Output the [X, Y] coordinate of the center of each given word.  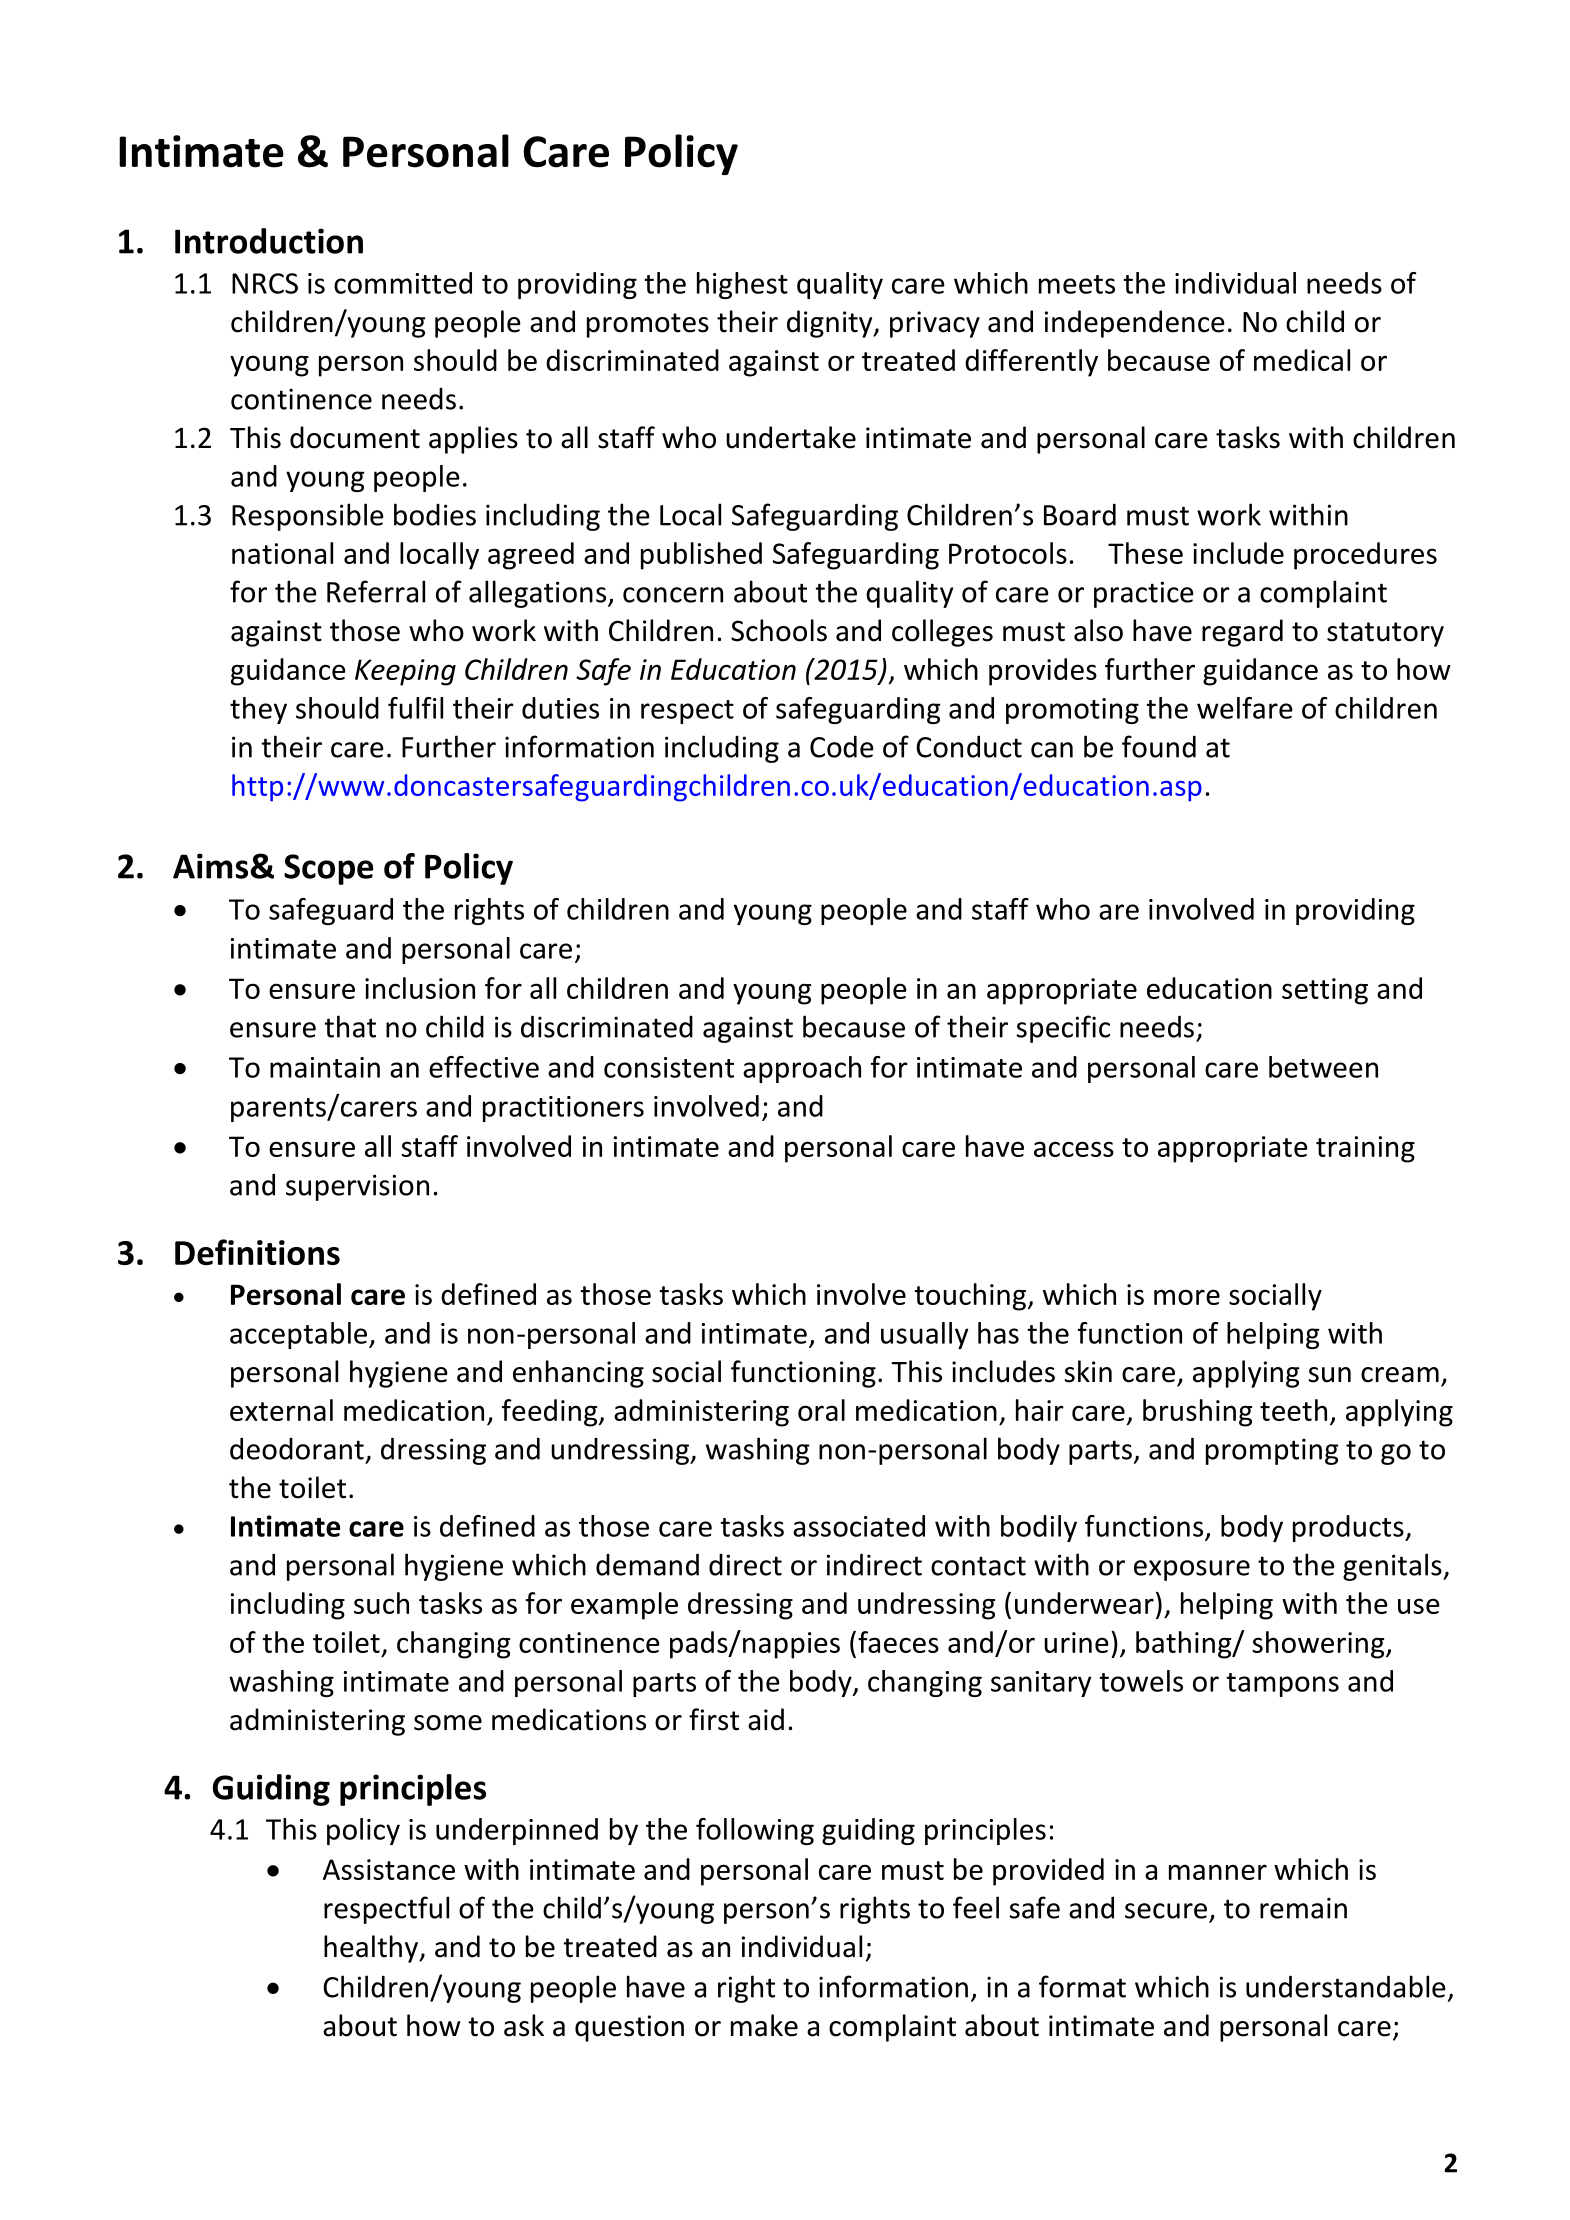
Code [842, 746]
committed [403, 283]
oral [821, 1410]
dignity [831, 324]
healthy [372, 1949]
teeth [1293, 1410]
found [1159, 746]
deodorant [297, 1448]
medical [1302, 360]
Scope [328, 869]
